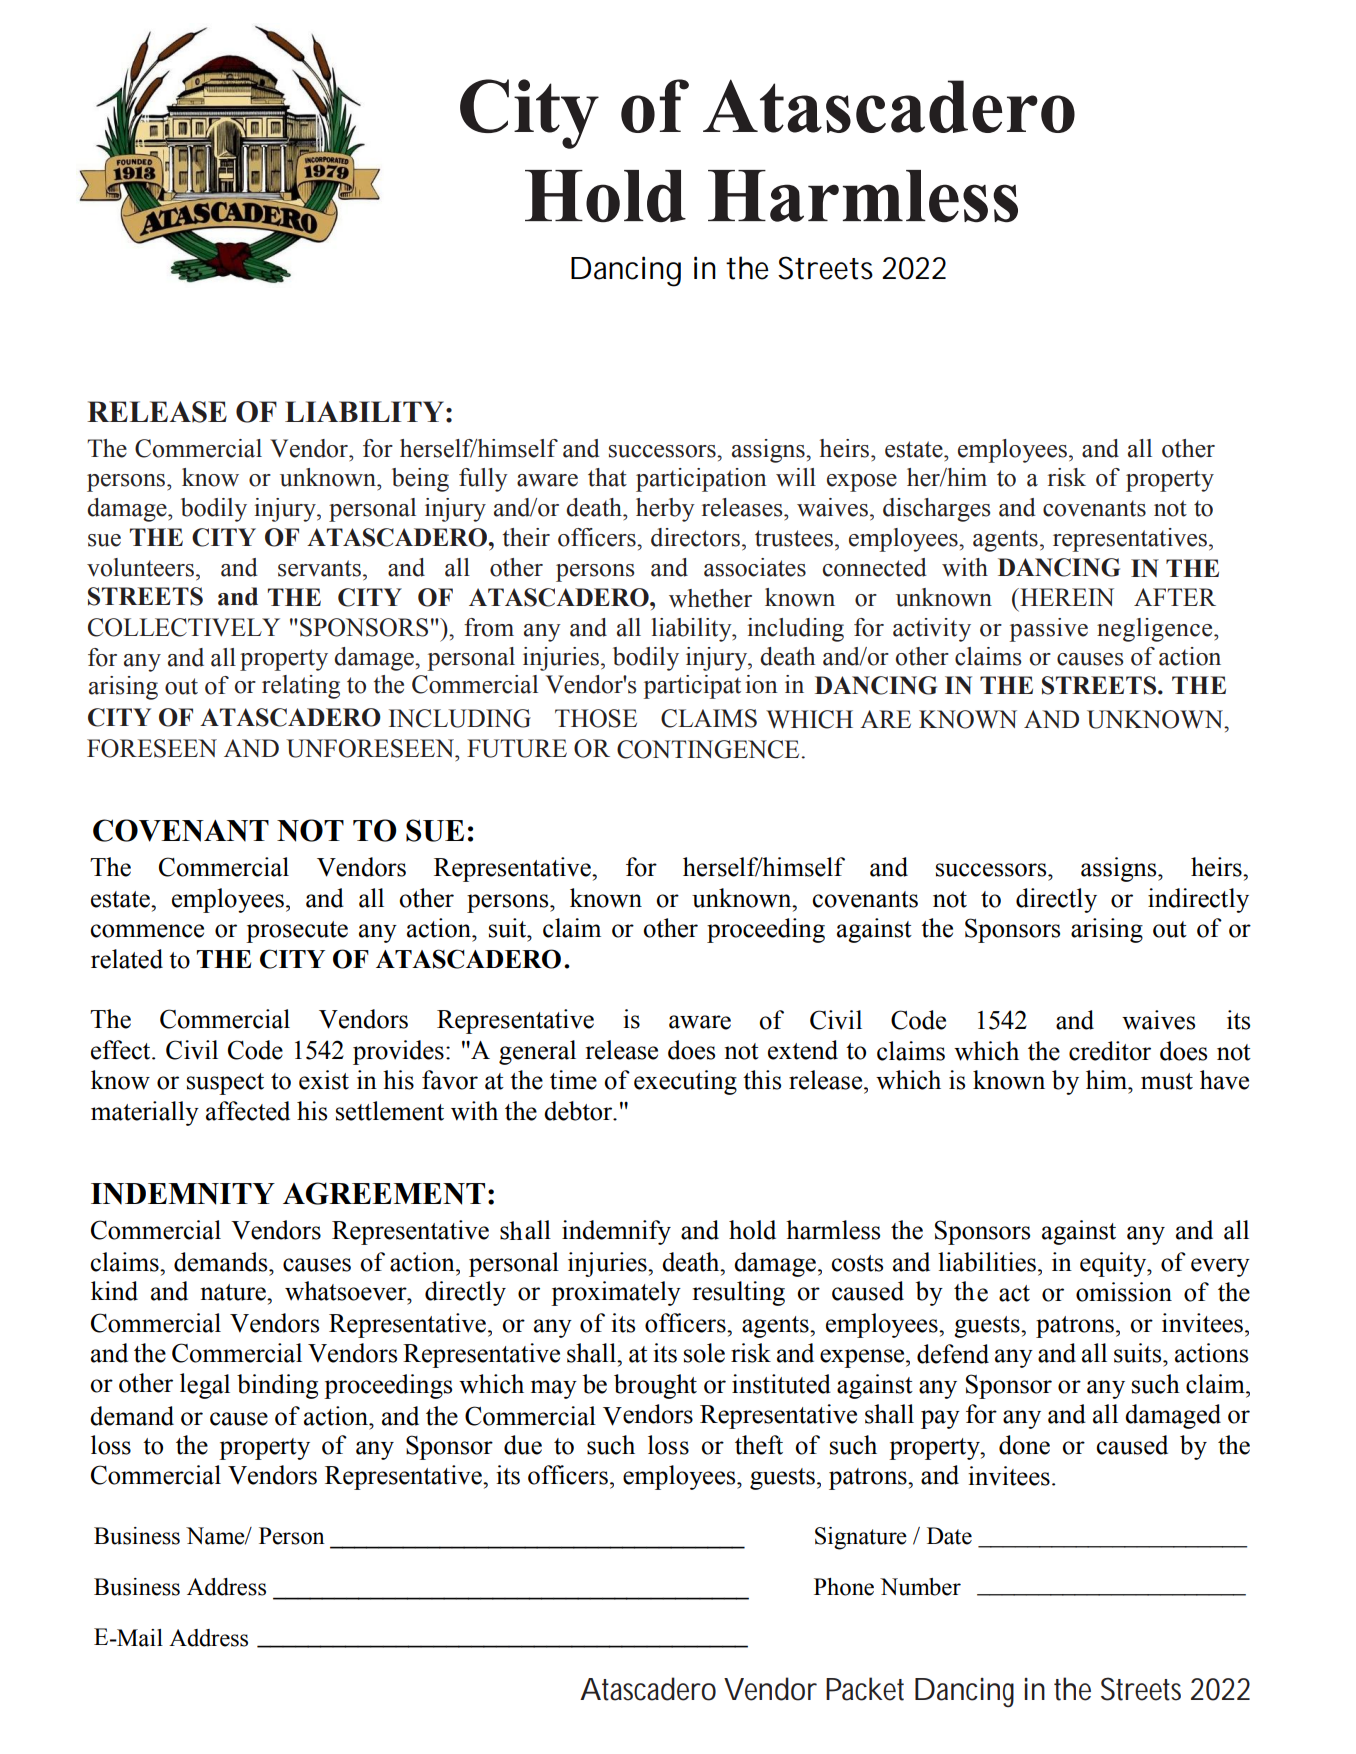  What do you see at coordinates (225, 1084) in the screenshot?
I see `suspect` at bounding box center [225, 1084].
